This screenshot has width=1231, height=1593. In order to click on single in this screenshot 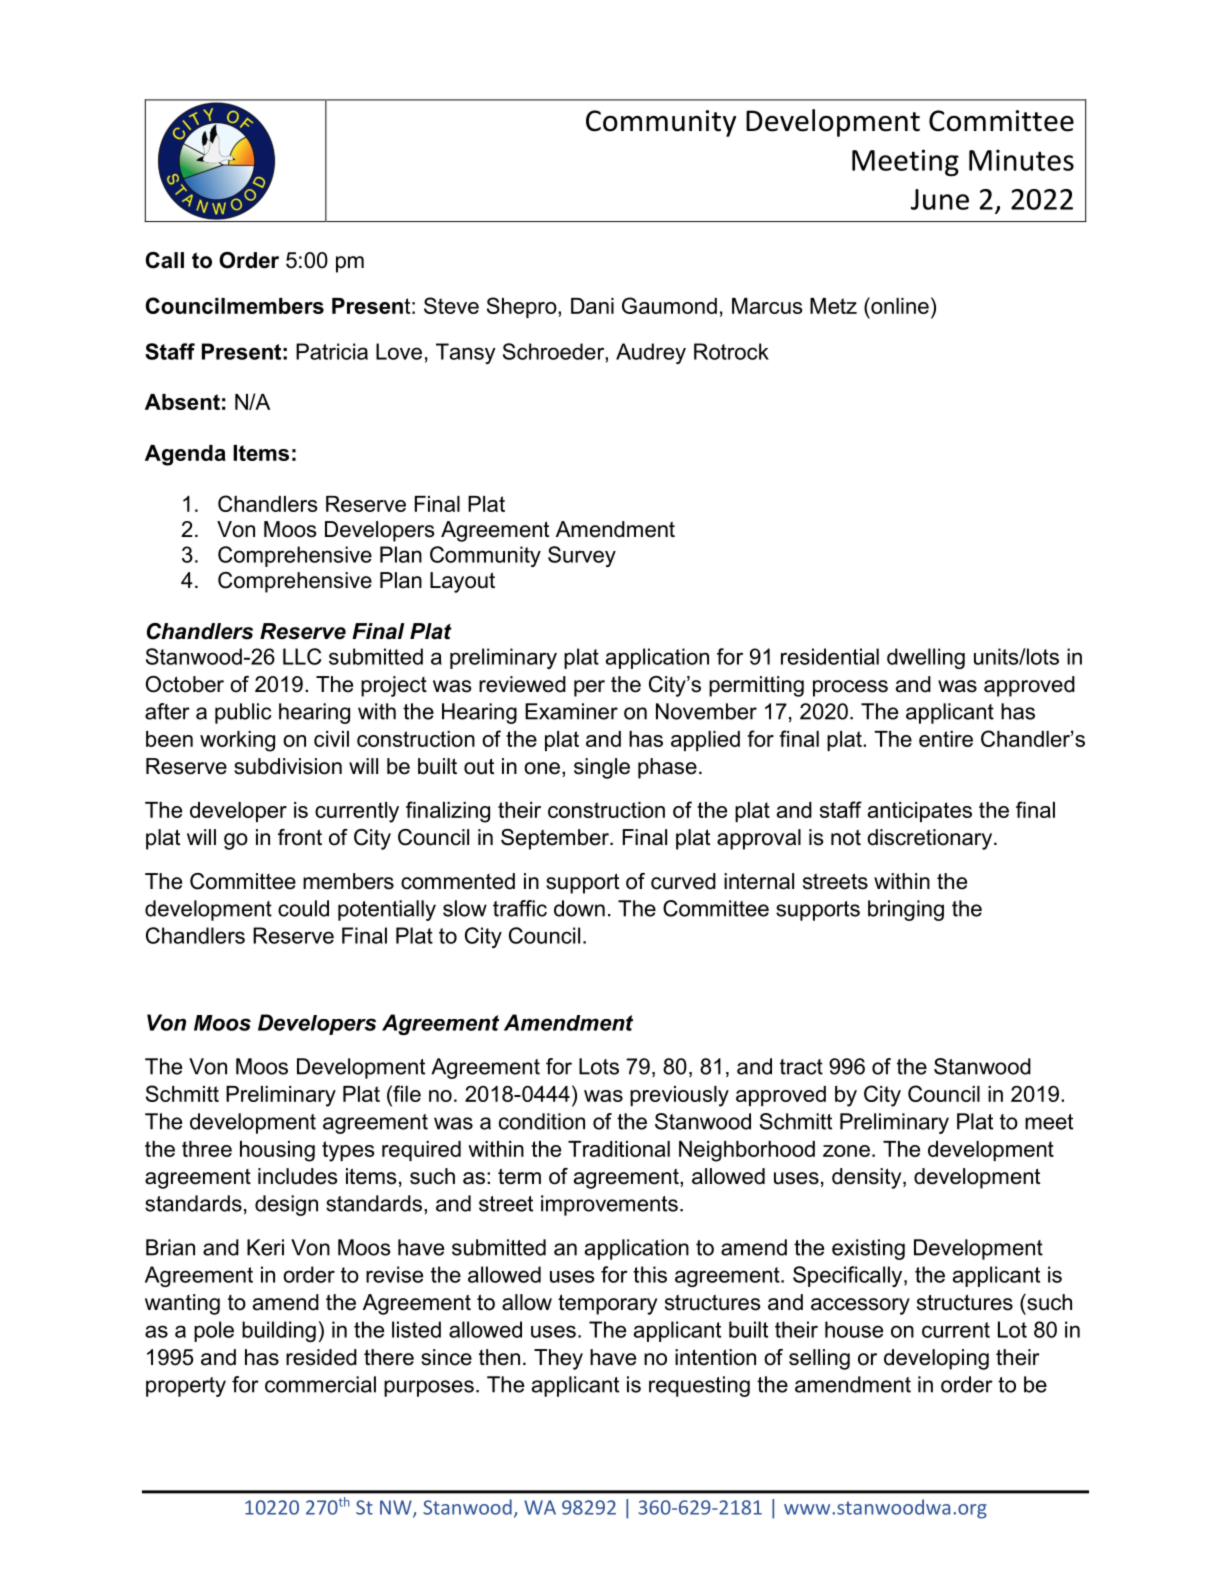, I will do `click(602, 768)`.
